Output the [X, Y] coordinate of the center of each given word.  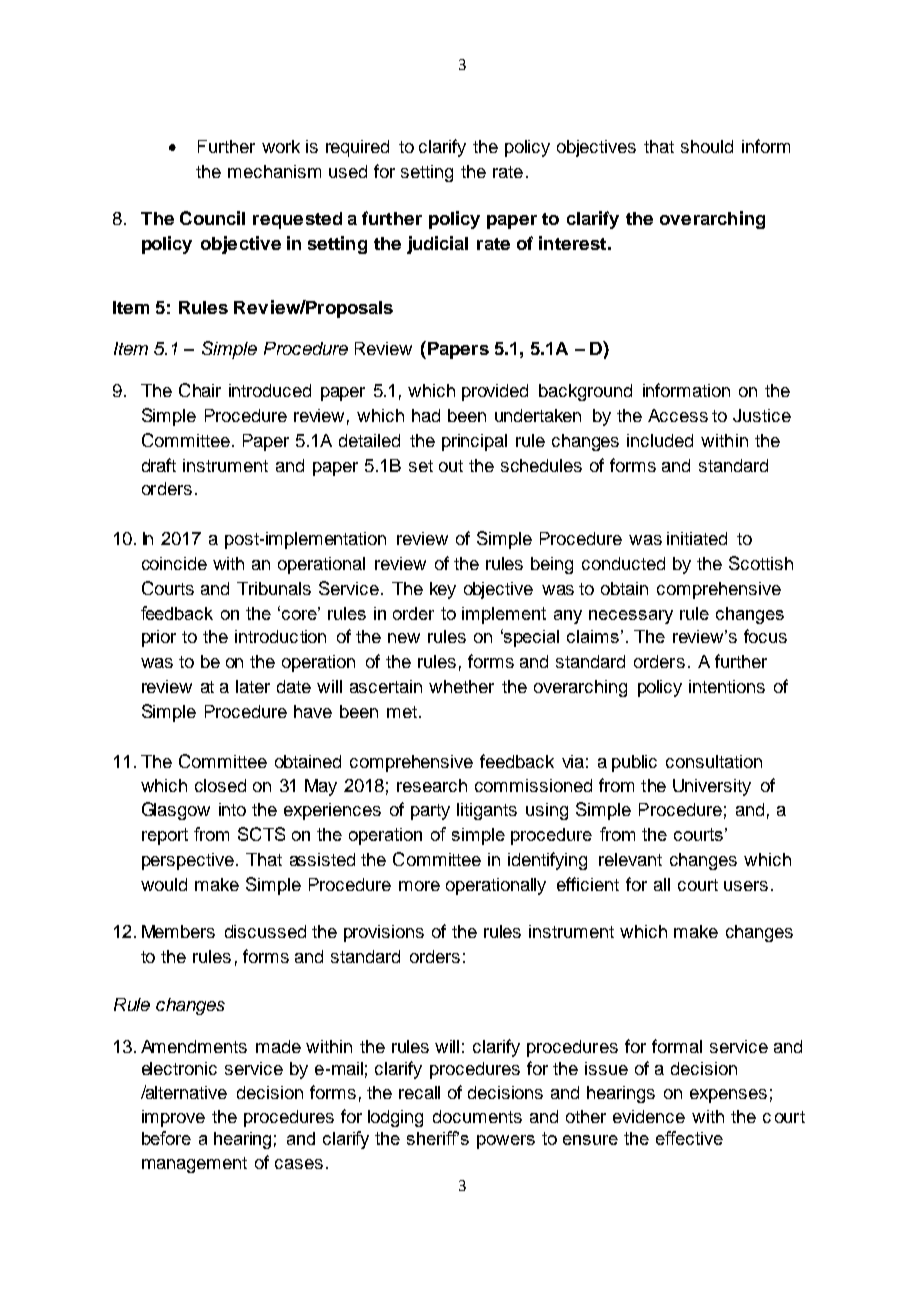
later [253, 686]
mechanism [274, 171]
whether [461, 686]
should [707, 146]
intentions [727, 686]
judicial [437, 245]
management [194, 1165]
